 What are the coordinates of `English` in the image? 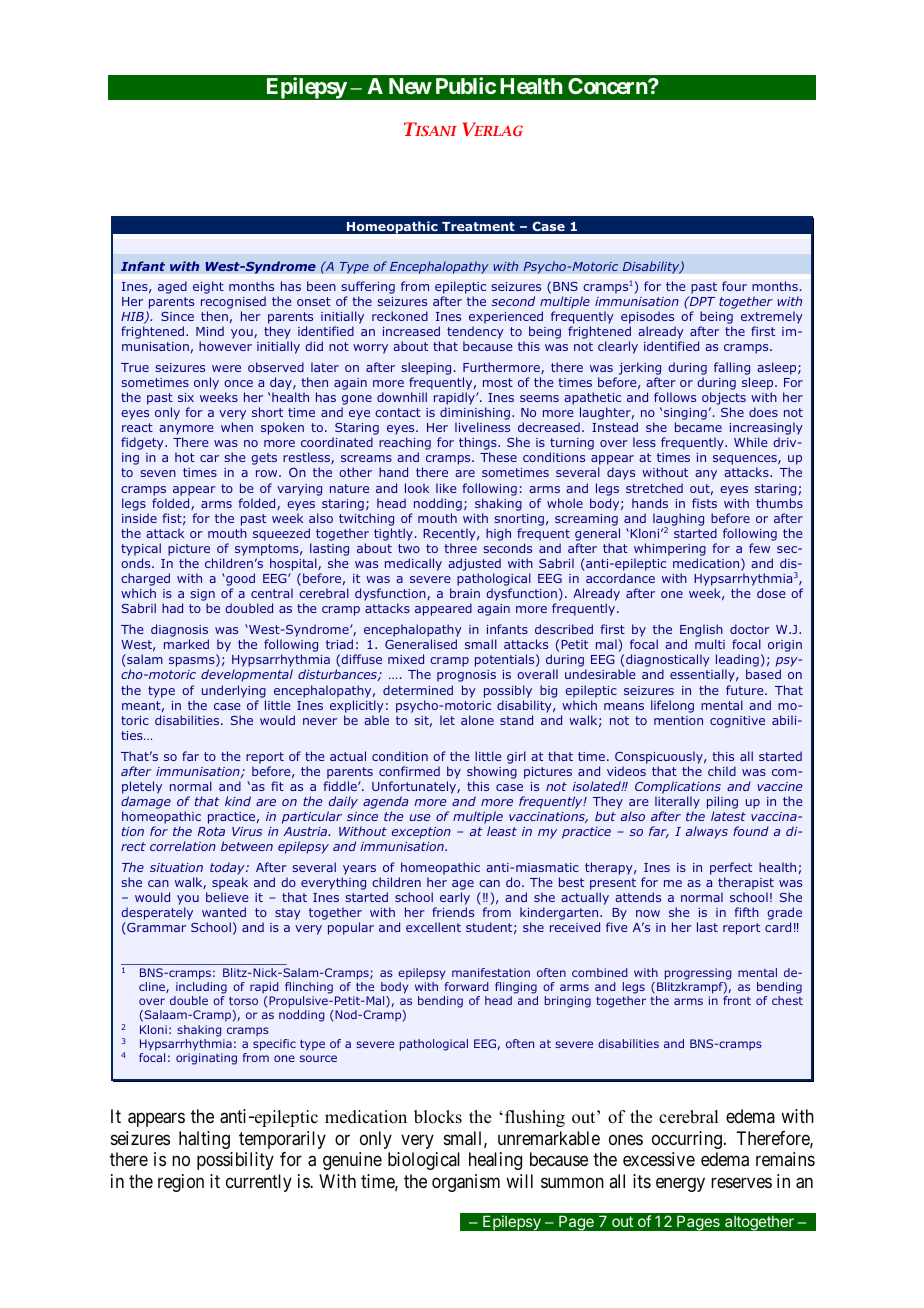 It's located at (701, 632).
